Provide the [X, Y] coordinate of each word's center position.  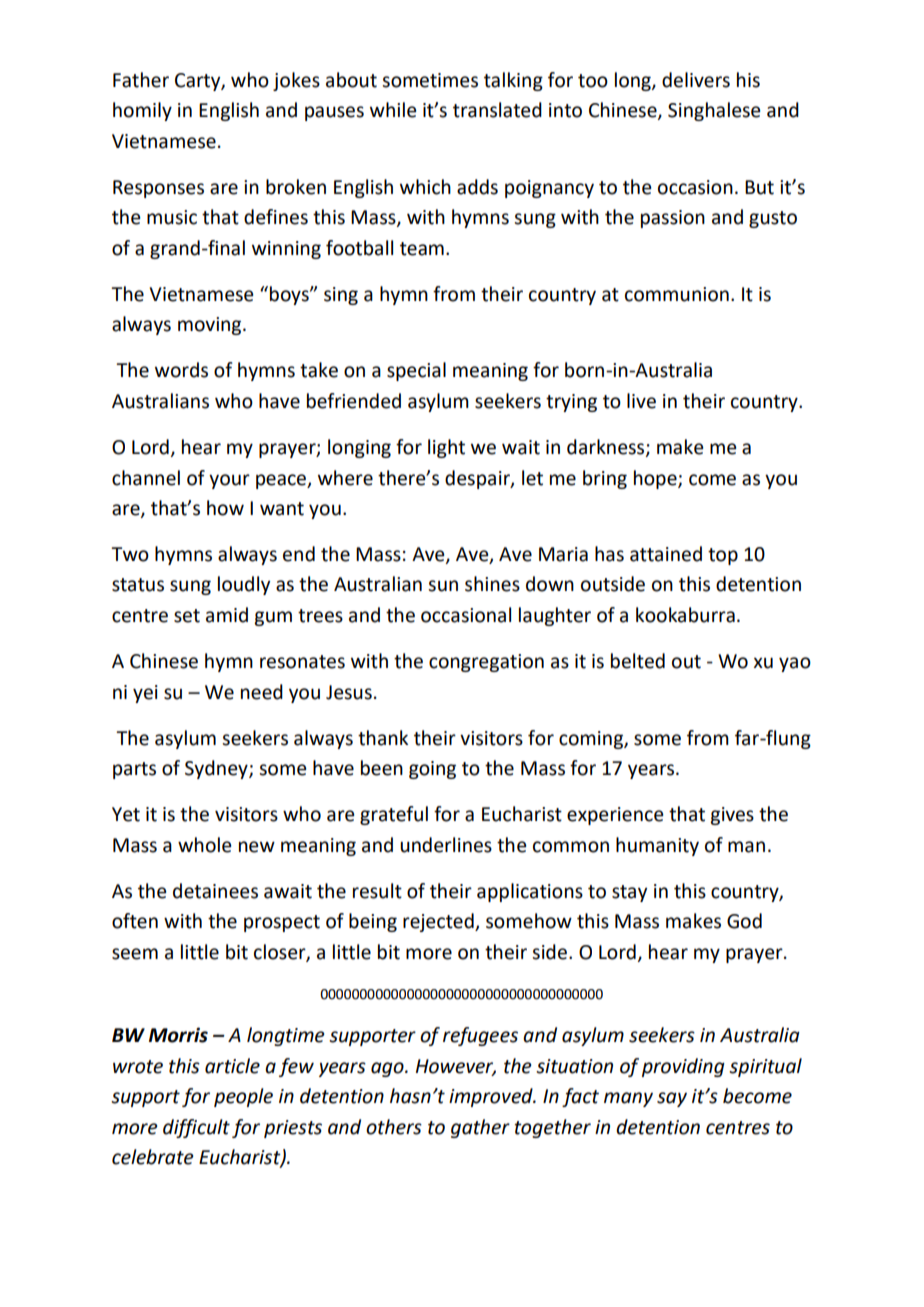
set [187, 616]
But [759, 187]
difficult [196, 1128]
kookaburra [685, 615]
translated [497, 110]
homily [142, 111]
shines [492, 584]
